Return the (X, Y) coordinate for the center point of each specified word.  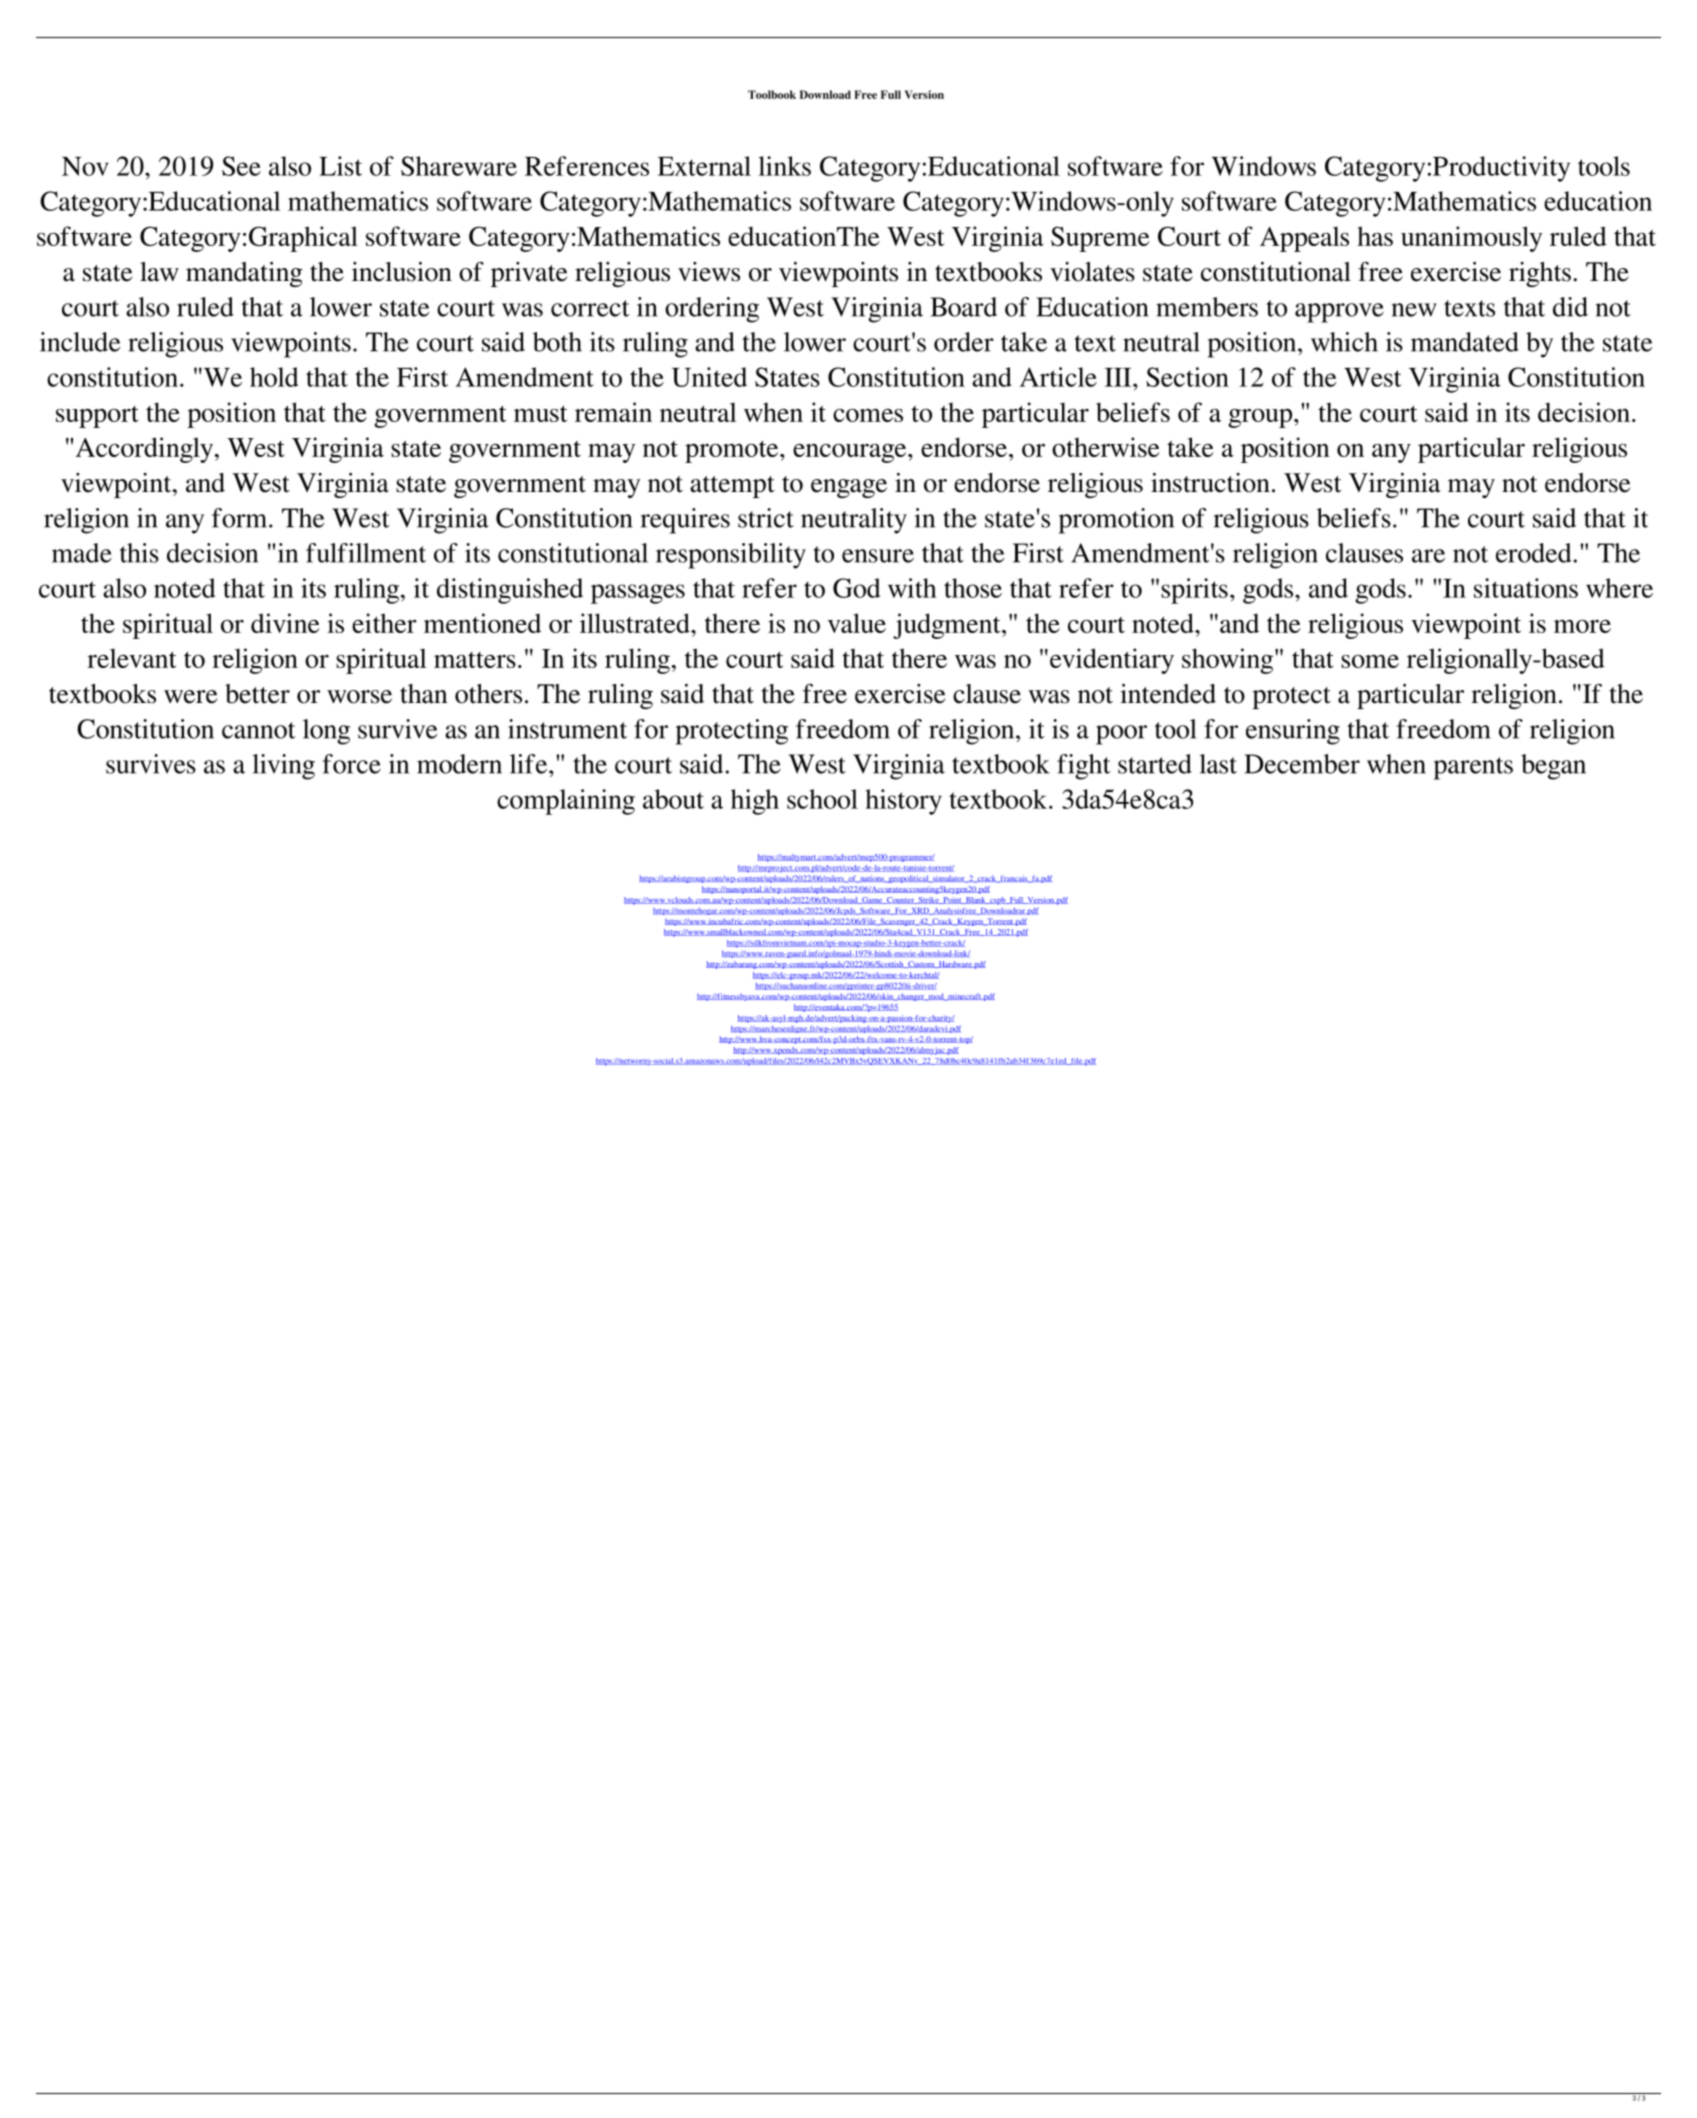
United (709, 377)
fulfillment (366, 553)
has (1375, 236)
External (704, 166)
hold (274, 377)
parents (1473, 768)
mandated (1465, 342)
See (241, 166)
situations (1526, 588)
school (822, 799)
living (283, 767)
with (912, 588)
